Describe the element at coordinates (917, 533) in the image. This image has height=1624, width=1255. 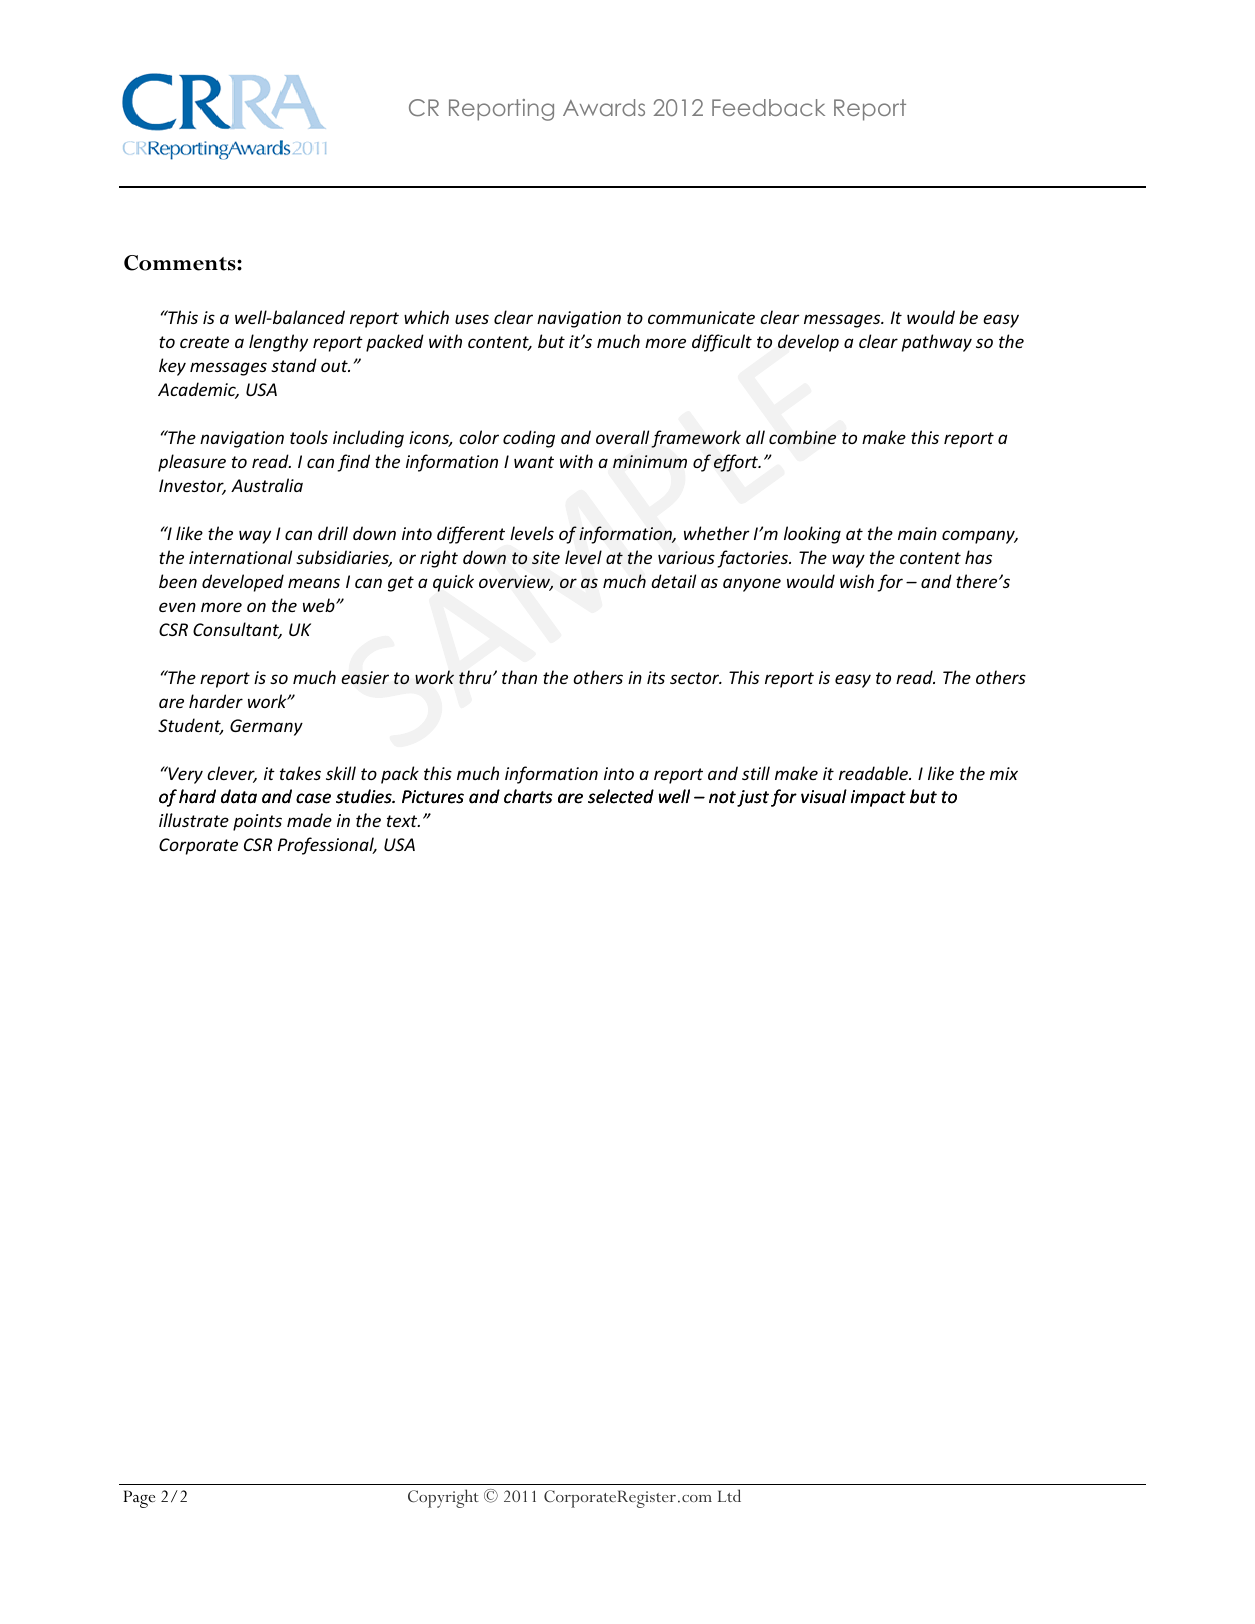
I see `main` at that location.
